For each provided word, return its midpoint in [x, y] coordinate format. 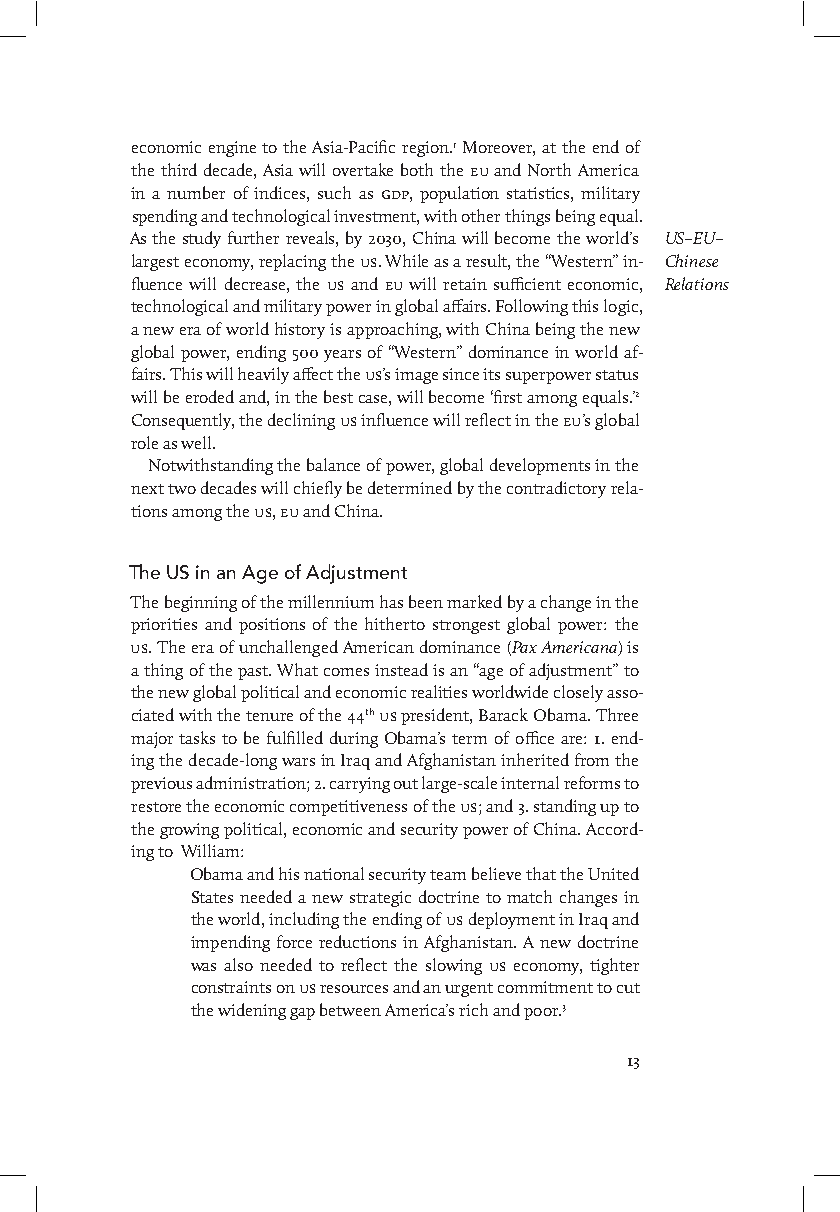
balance [333, 464]
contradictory [556, 489]
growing [189, 831]
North [549, 169]
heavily [263, 375]
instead [401, 669]
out [406, 784]
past [254, 673]
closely [578, 693]
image [416, 376]
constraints [231, 987]
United [613, 873]
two [182, 489]
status [617, 375]
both [417, 169]
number [196, 192]
